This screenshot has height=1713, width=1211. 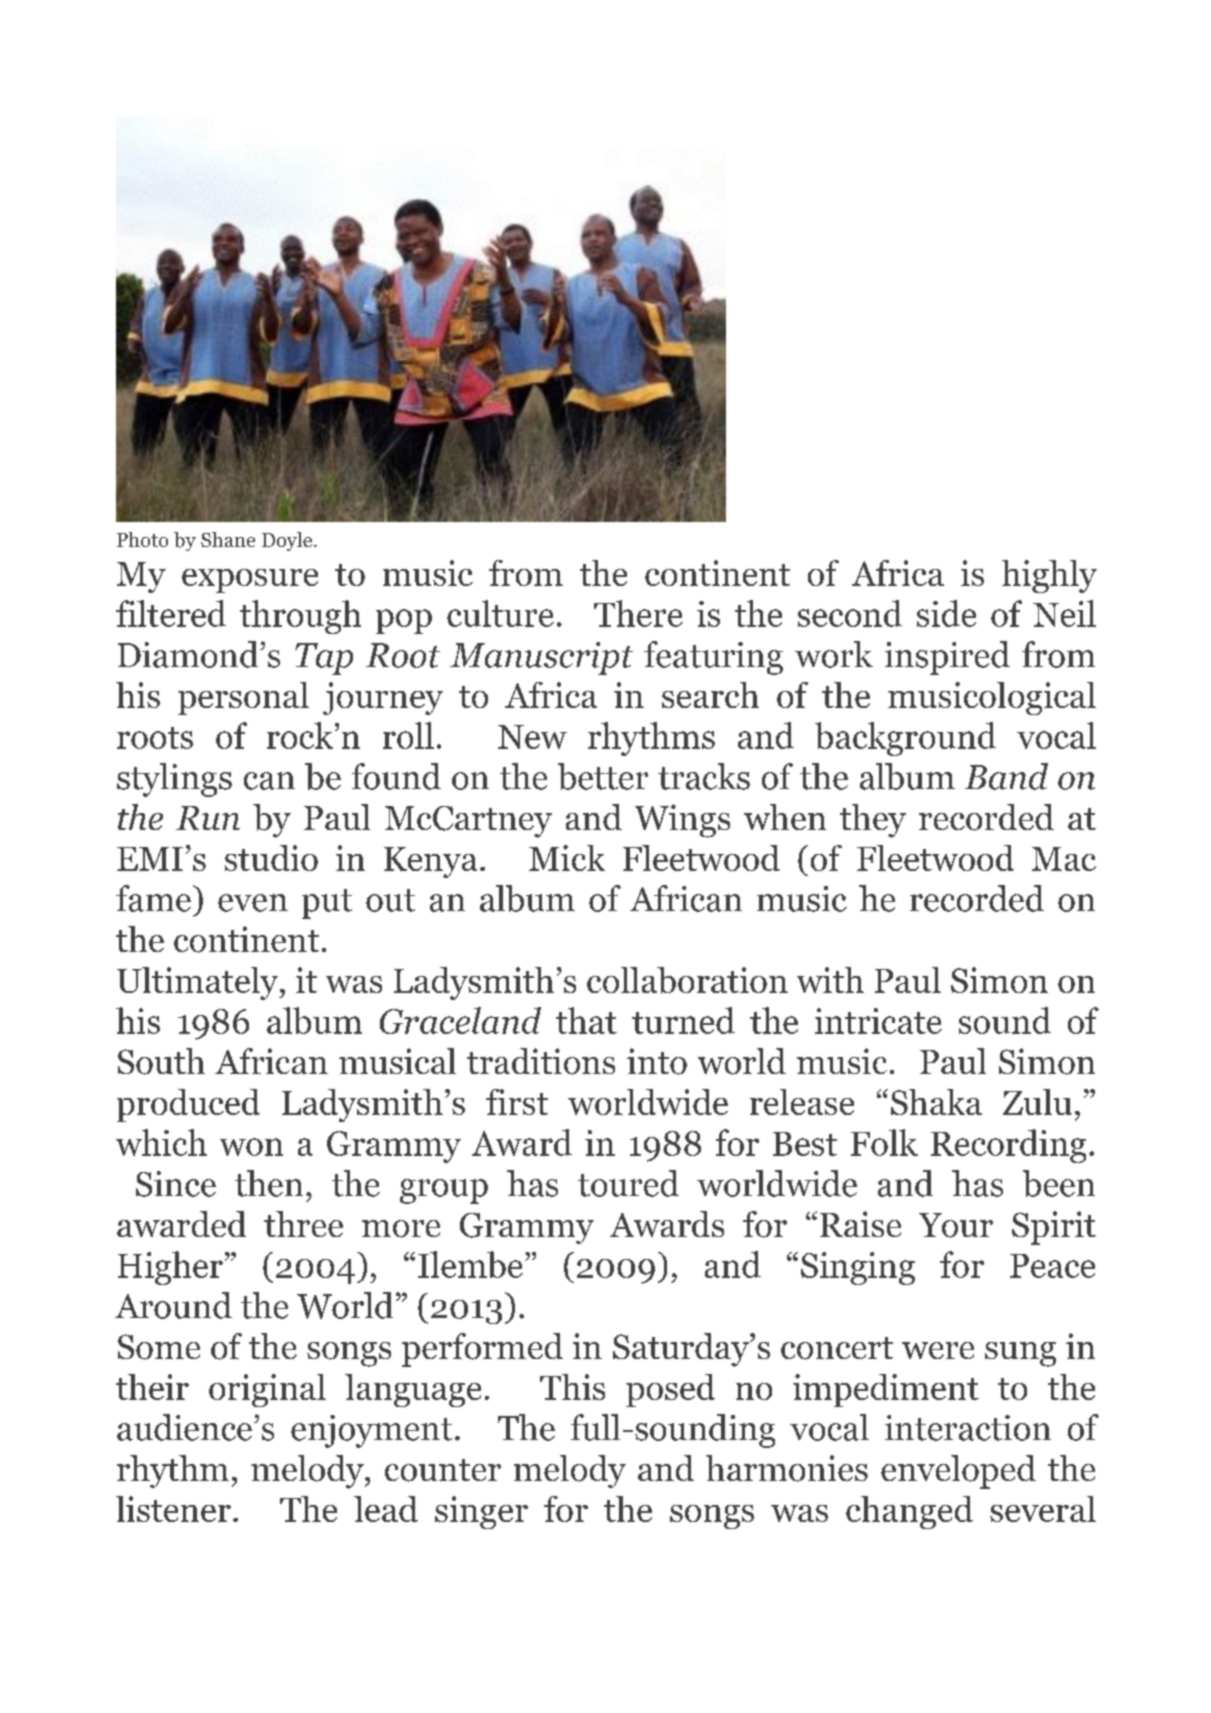 What do you see at coordinates (628, 1183) in the screenshot?
I see `toured` at bounding box center [628, 1183].
